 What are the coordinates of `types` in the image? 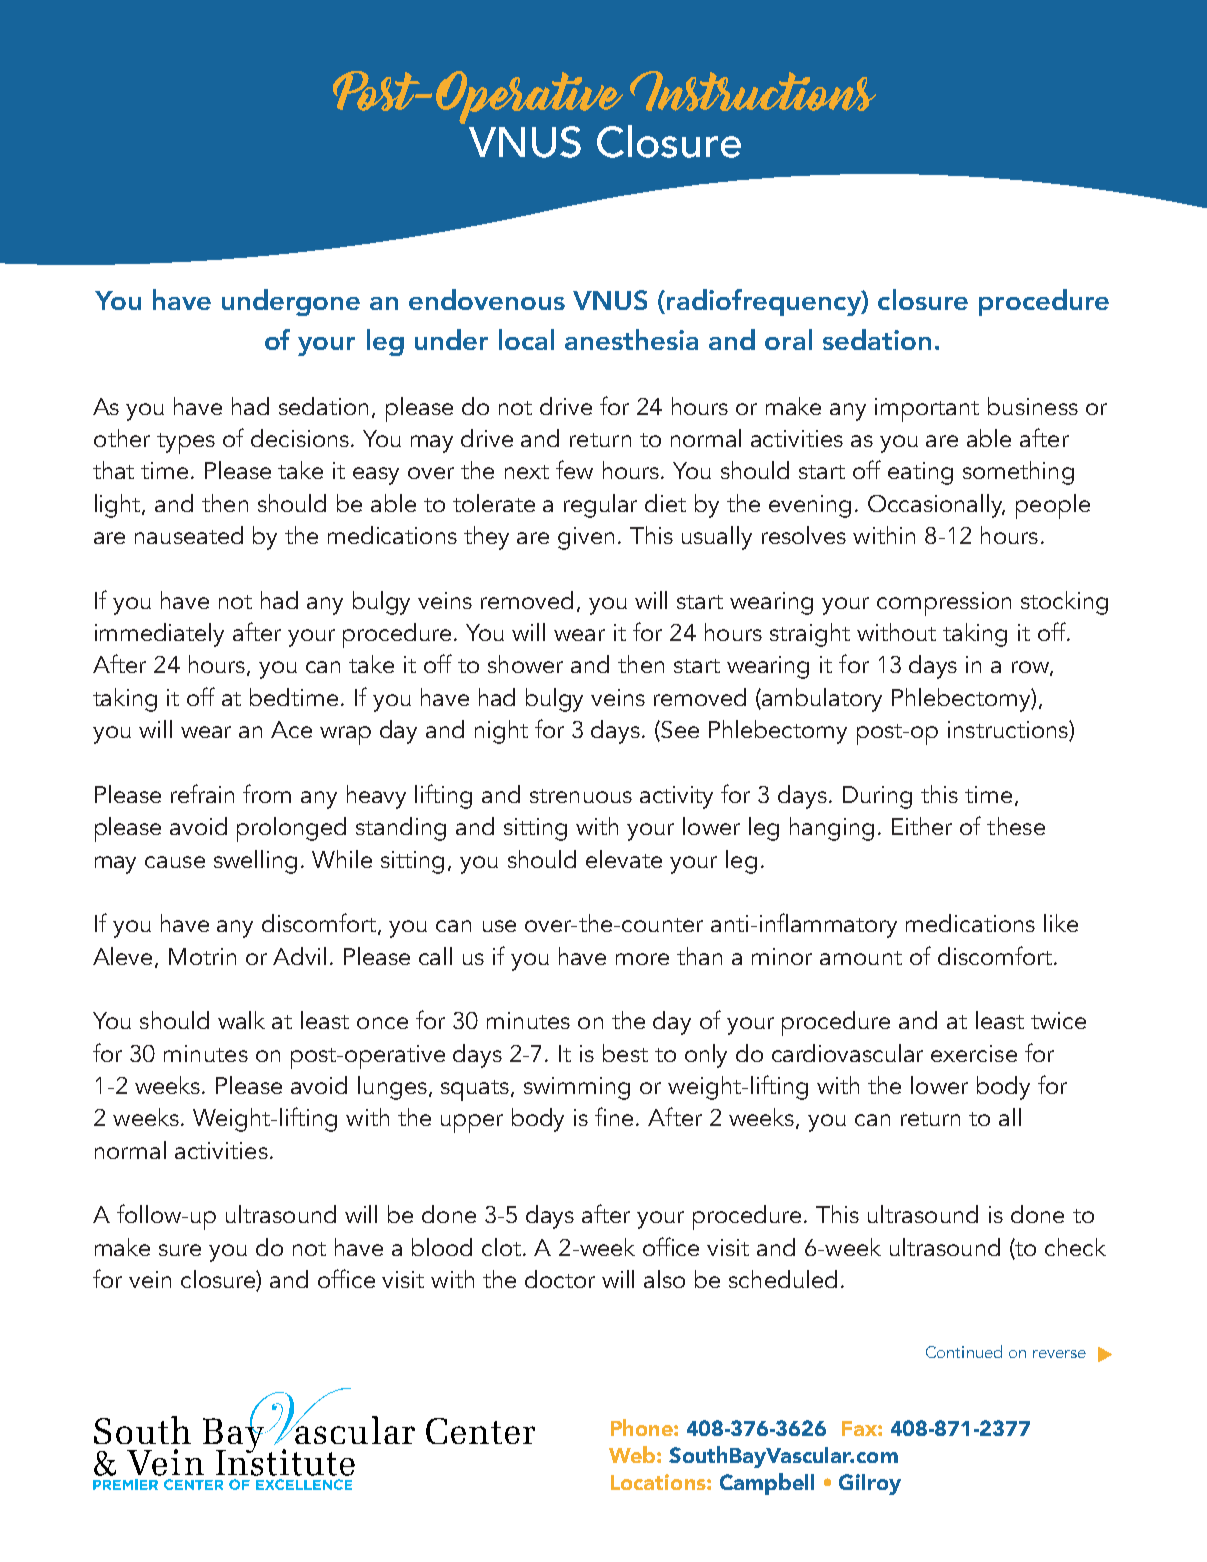 It's located at (186, 443).
